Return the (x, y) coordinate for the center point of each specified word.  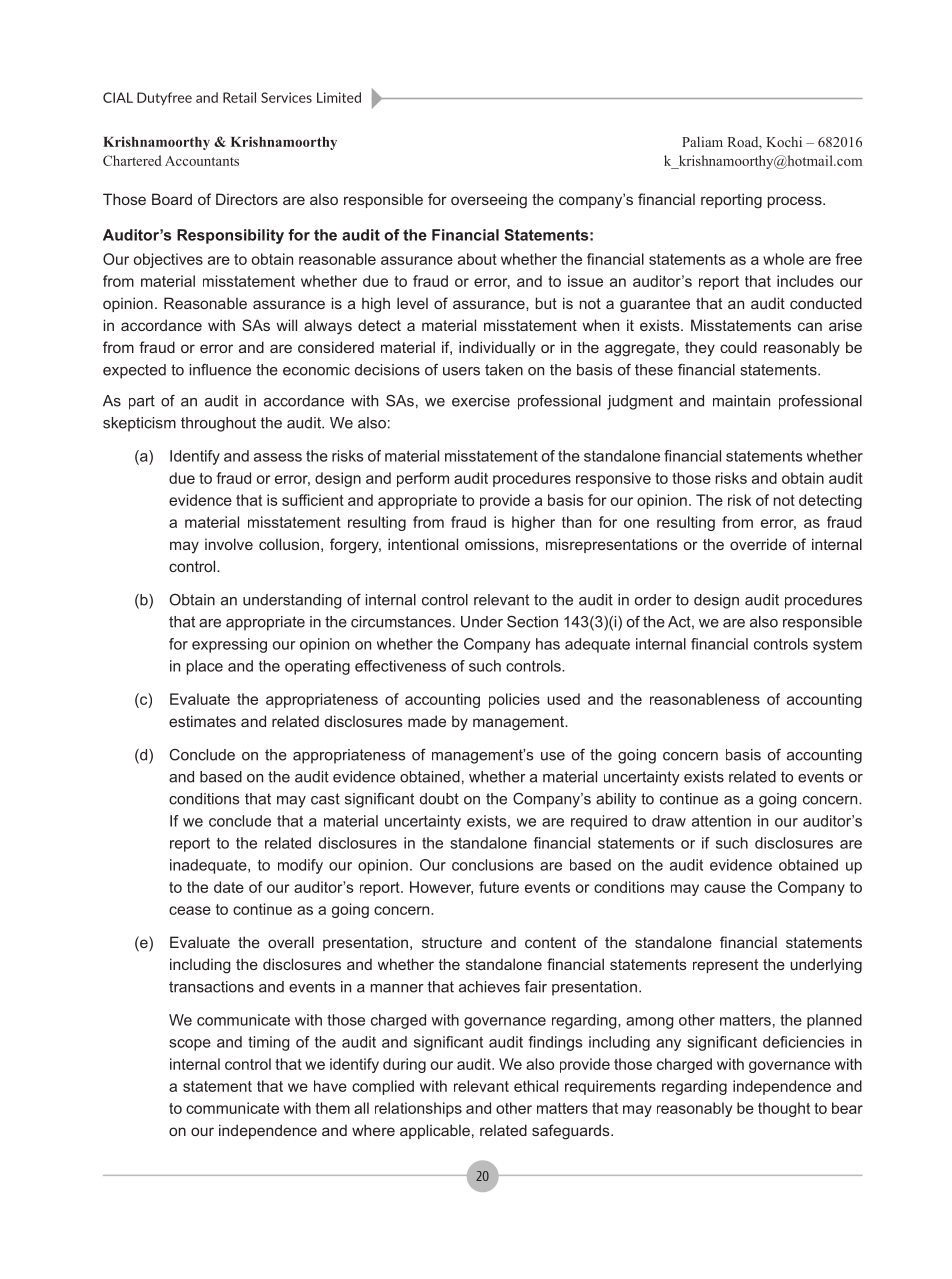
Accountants (202, 161)
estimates (202, 721)
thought (784, 1109)
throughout (218, 424)
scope (190, 1045)
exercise (481, 401)
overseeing (489, 201)
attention (721, 821)
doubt (439, 799)
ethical (536, 1086)
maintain (741, 401)
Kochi (784, 141)
